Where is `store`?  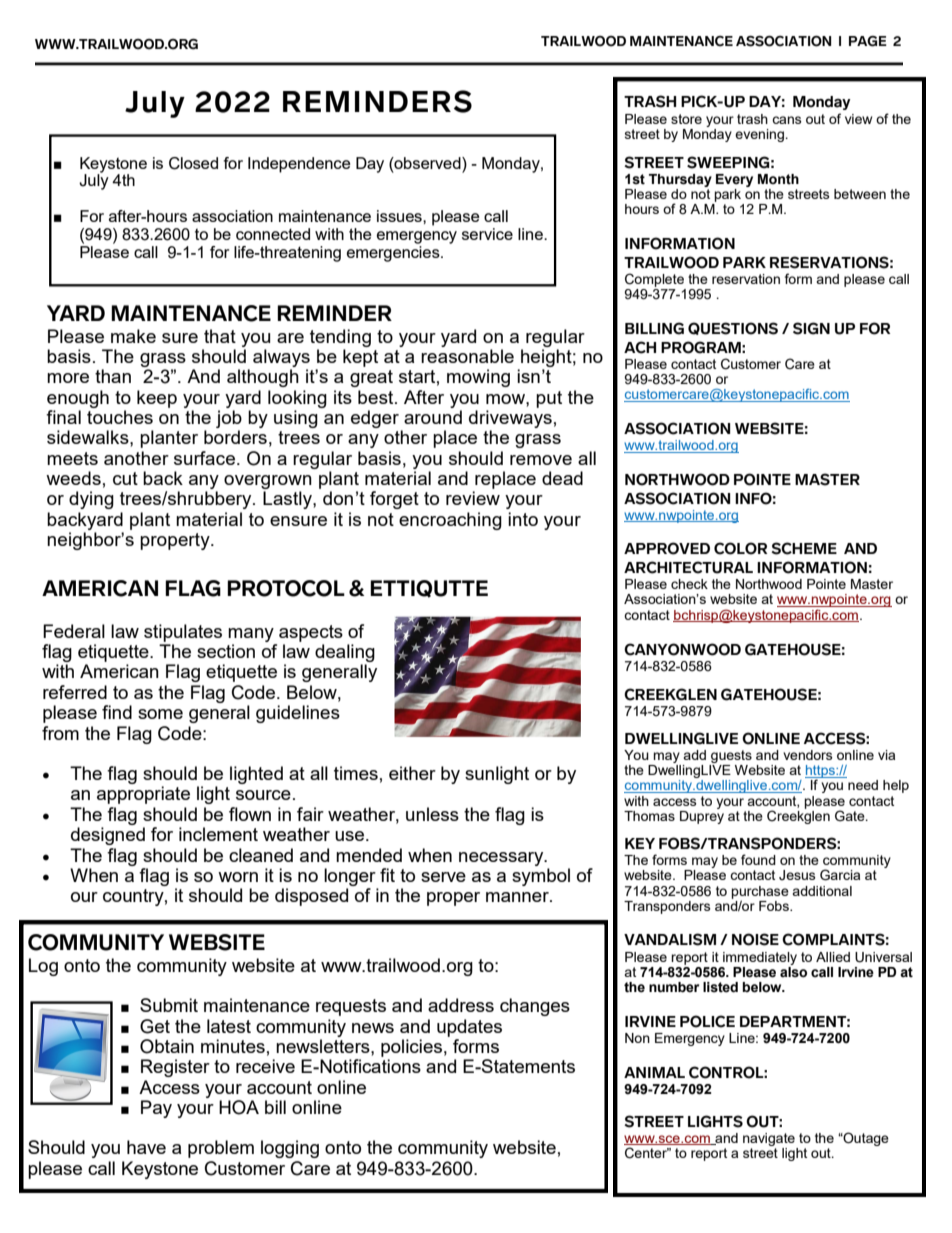 store is located at coordinates (686, 119).
